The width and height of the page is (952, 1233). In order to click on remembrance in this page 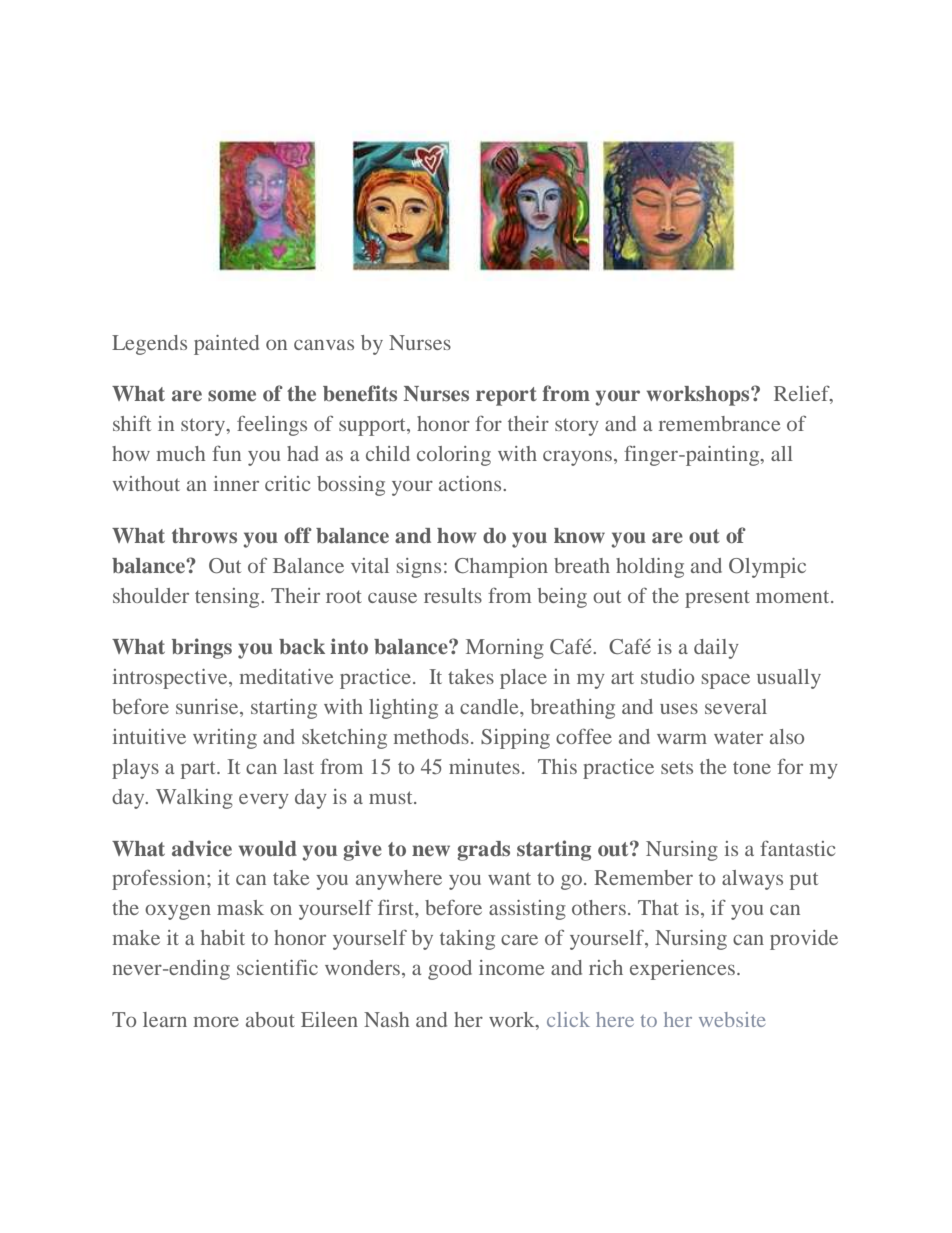, I will do `click(719, 423)`.
